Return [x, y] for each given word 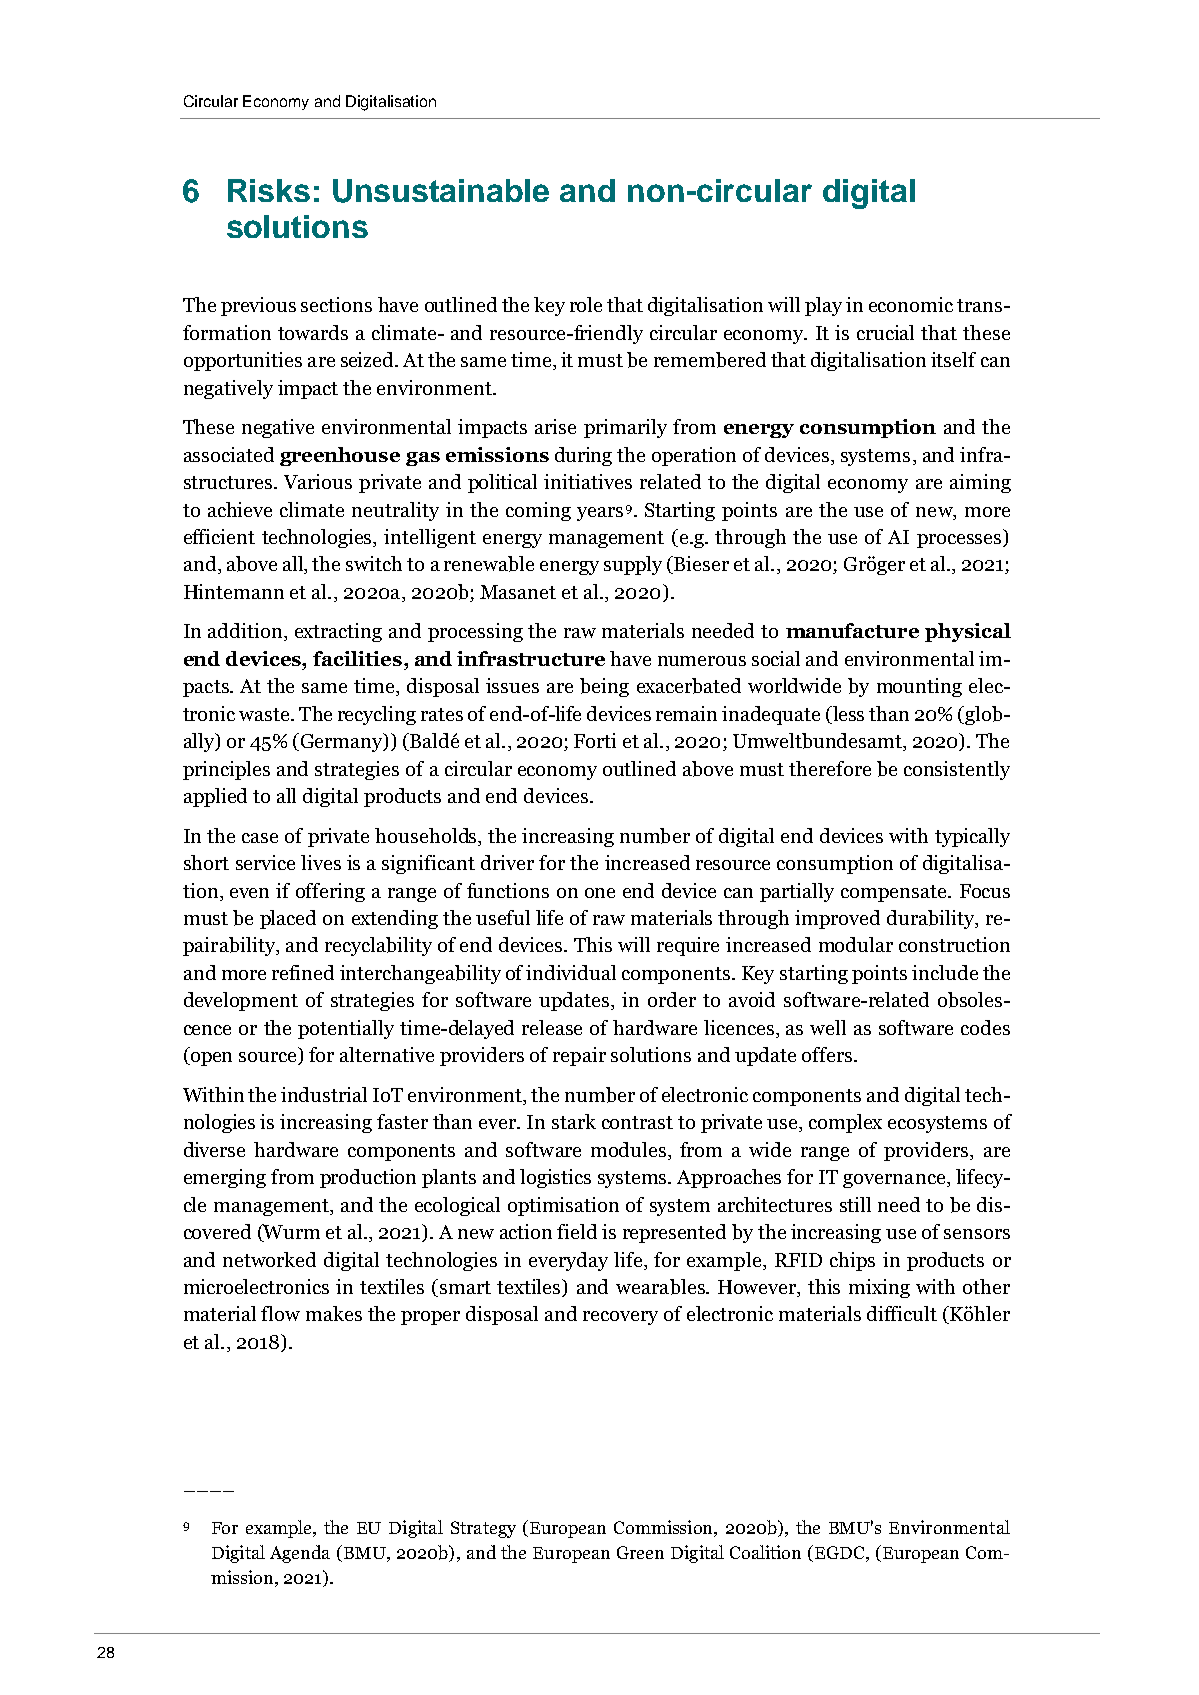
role [586, 304]
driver [507, 862]
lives [321, 862]
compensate [895, 893]
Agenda [300, 1554]
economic [911, 304]
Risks [269, 190]
